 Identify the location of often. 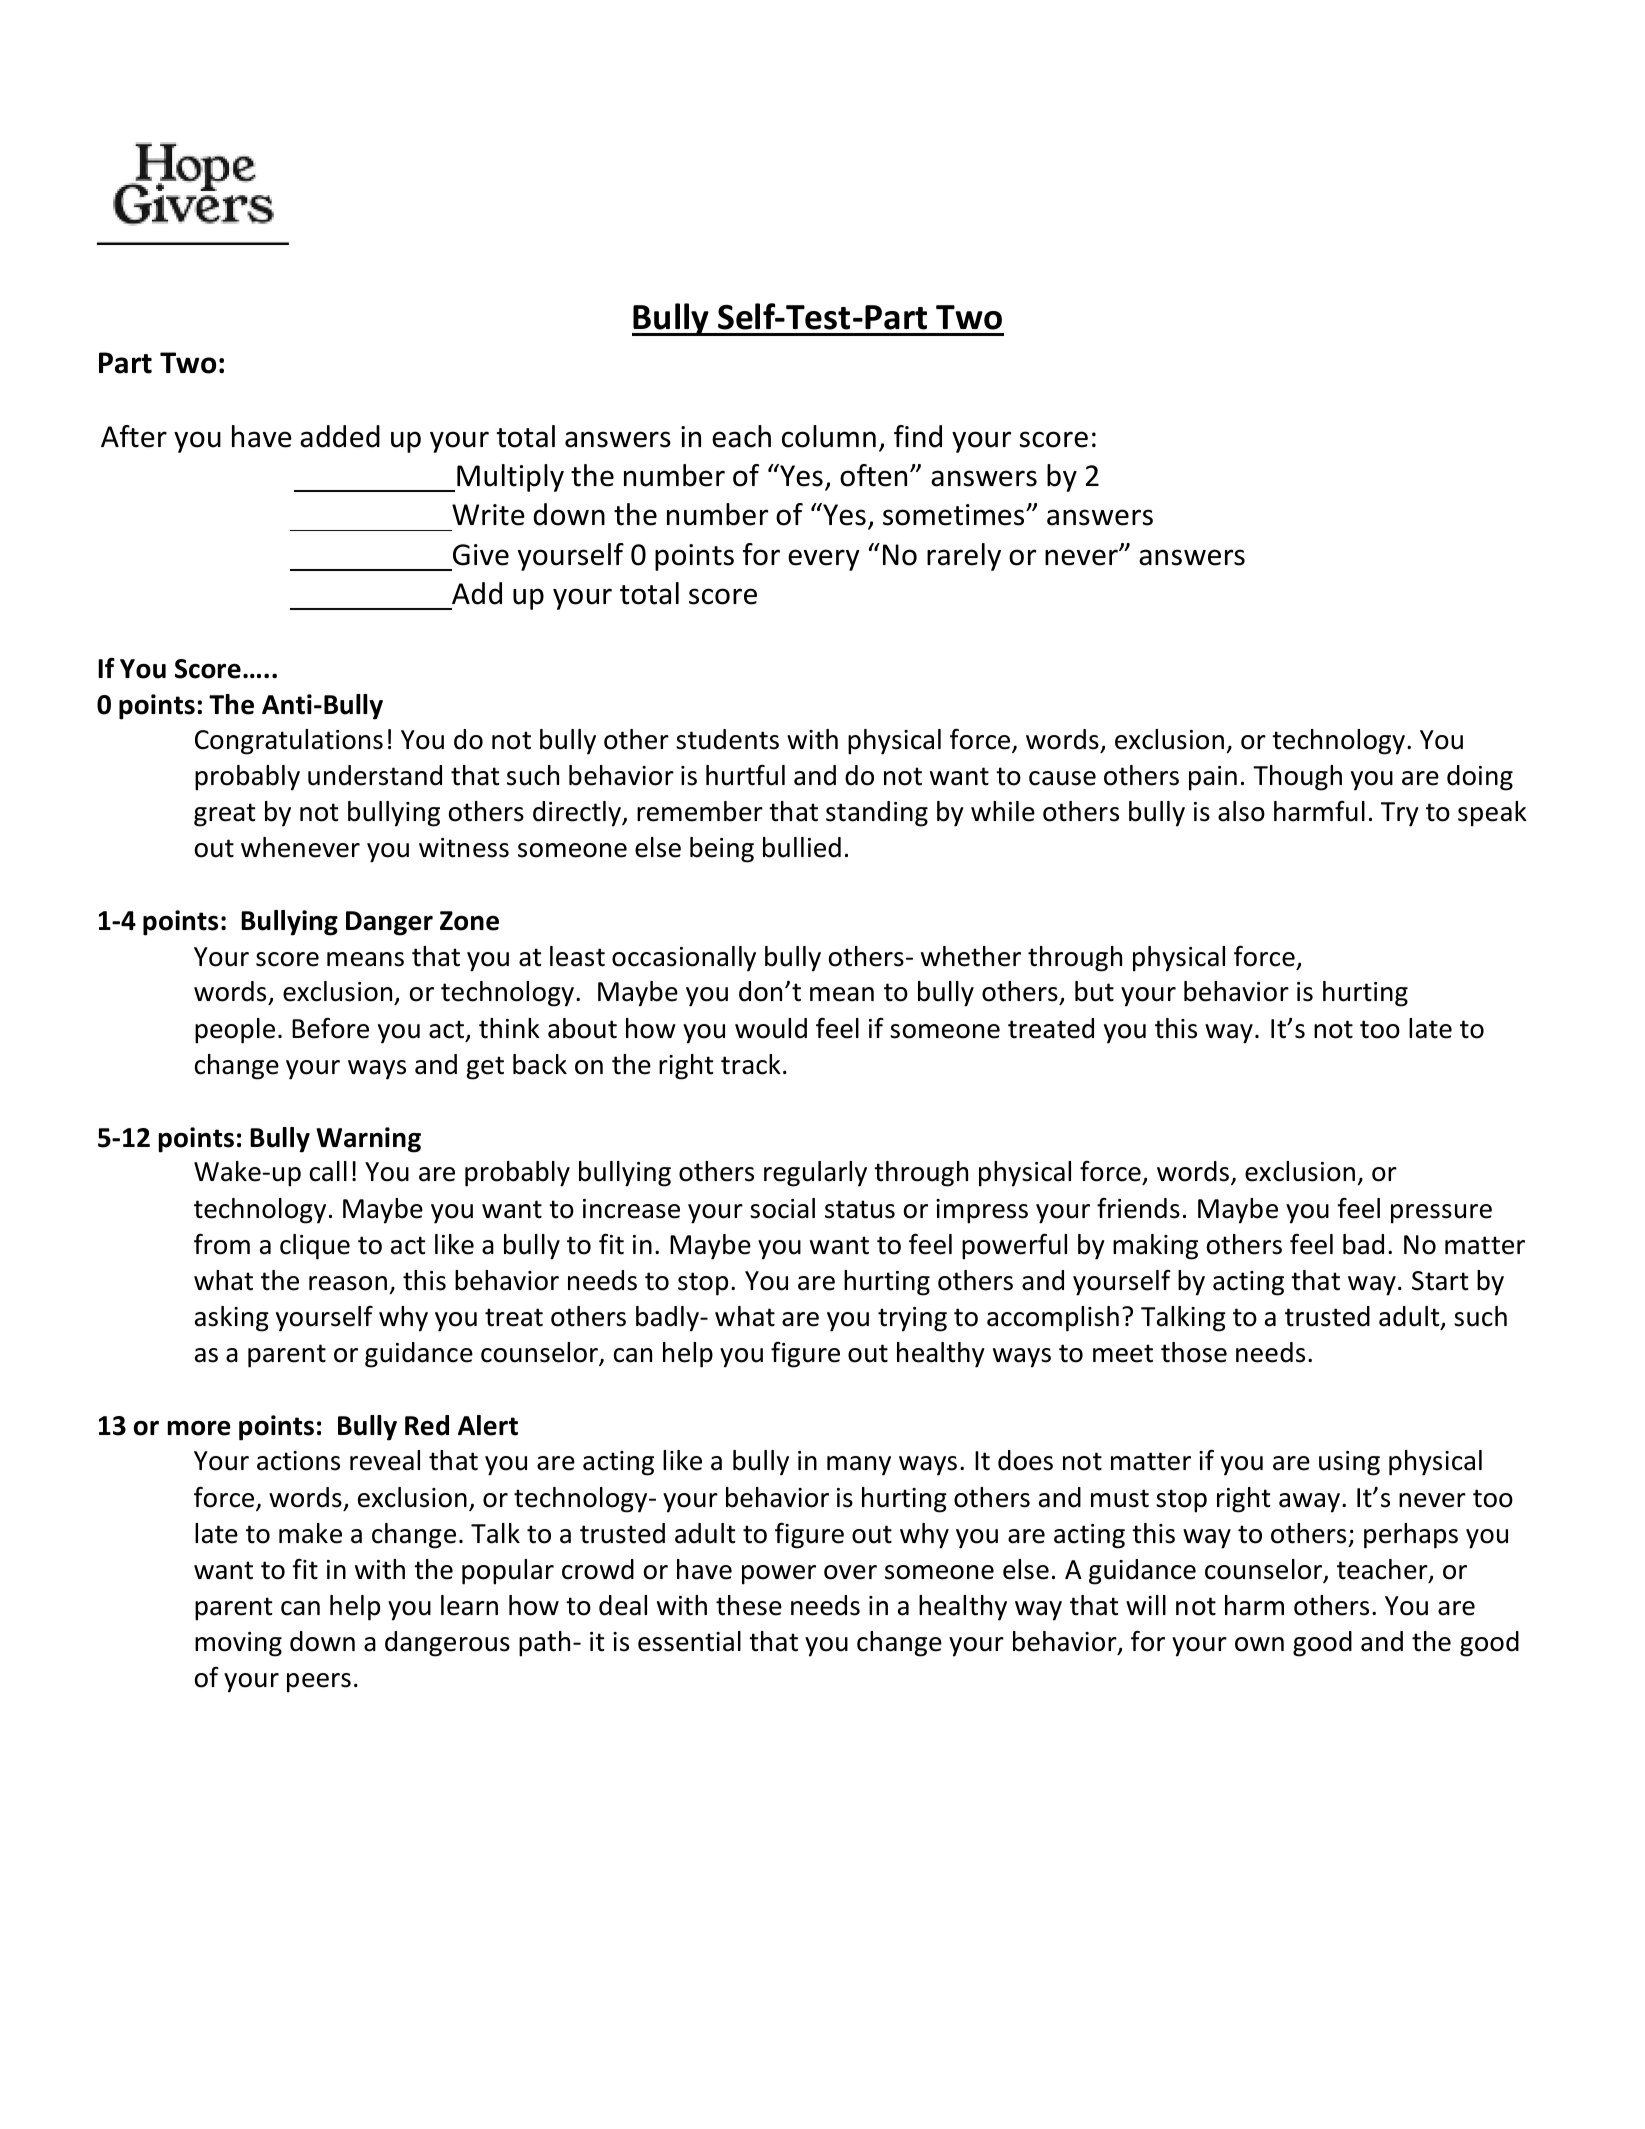
(873, 475).
